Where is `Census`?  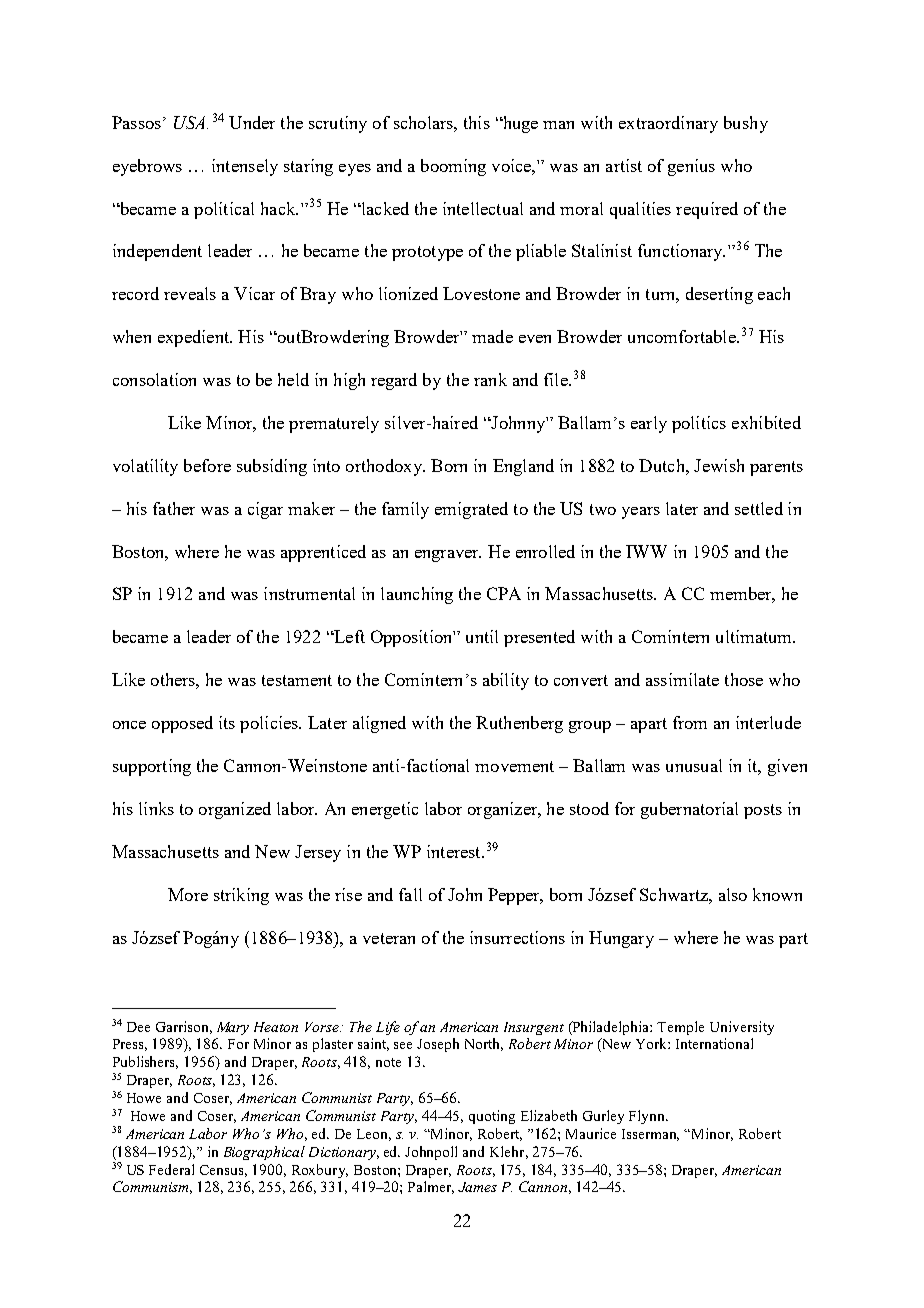
Census is located at coordinates (223, 1171).
